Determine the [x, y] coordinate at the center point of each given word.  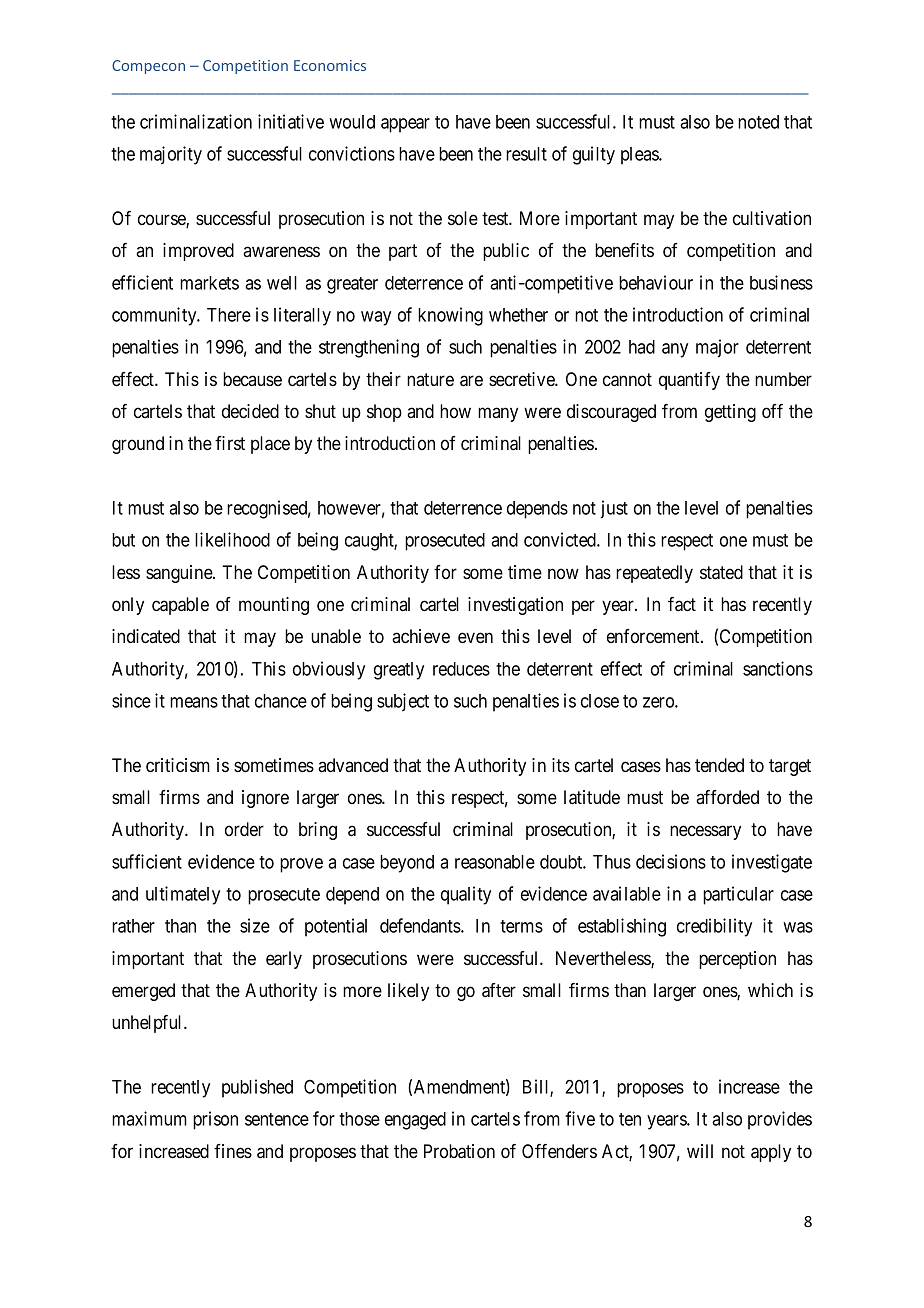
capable [180, 606]
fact [682, 604]
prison [215, 1120]
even [475, 637]
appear [405, 125]
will [700, 1151]
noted [758, 122]
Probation [459, 1151]
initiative [291, 121]
